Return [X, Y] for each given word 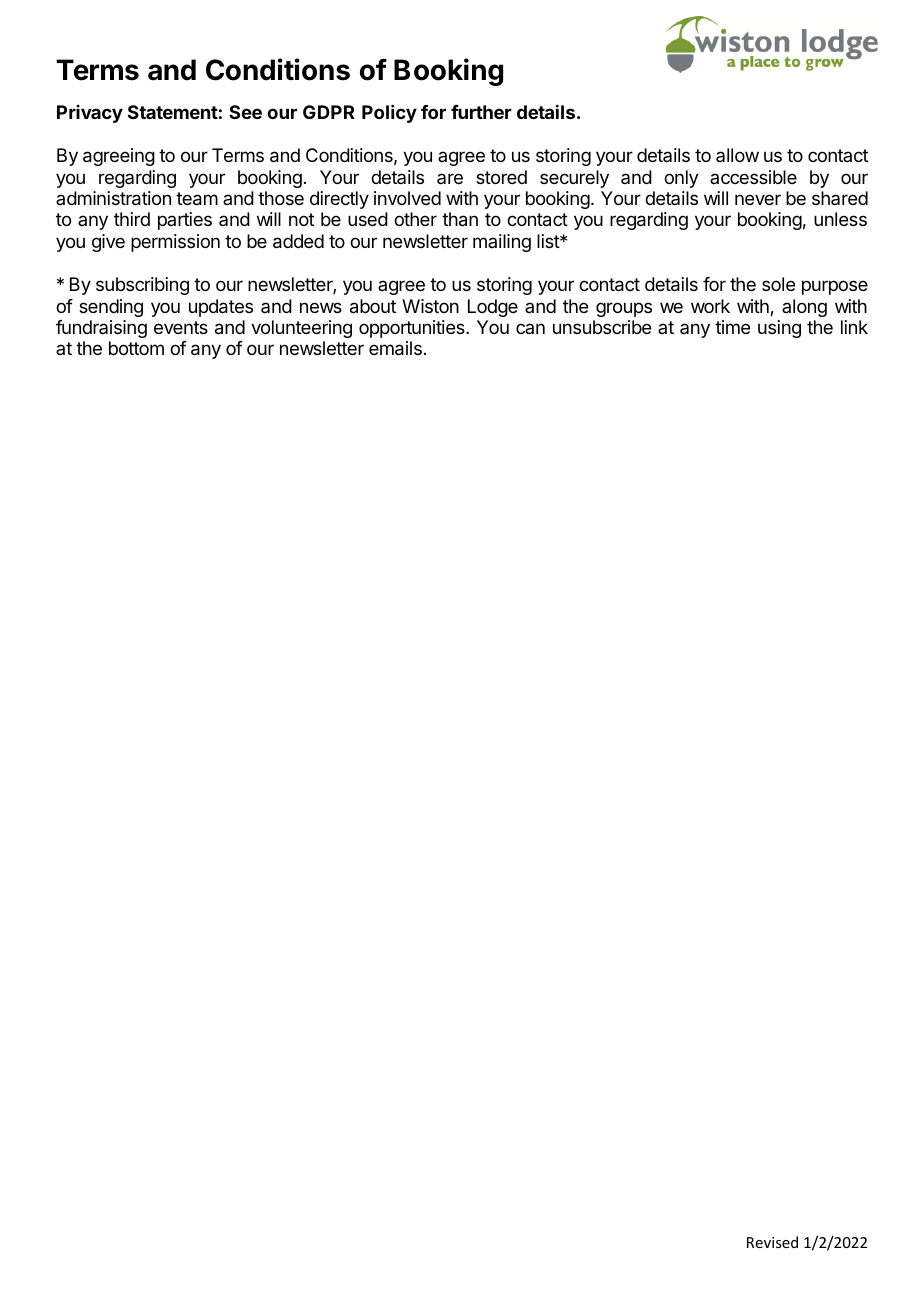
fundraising [101, 329]
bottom [136, 348]
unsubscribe [602, 327]
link [854, 327]
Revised [772, 1242]
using [779, 329]
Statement [173, 112]
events [181, 327]
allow [737, 155]
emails [395, 348]
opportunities [413, 329]
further [481, 112]
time [732, 327]
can [530, 328]
